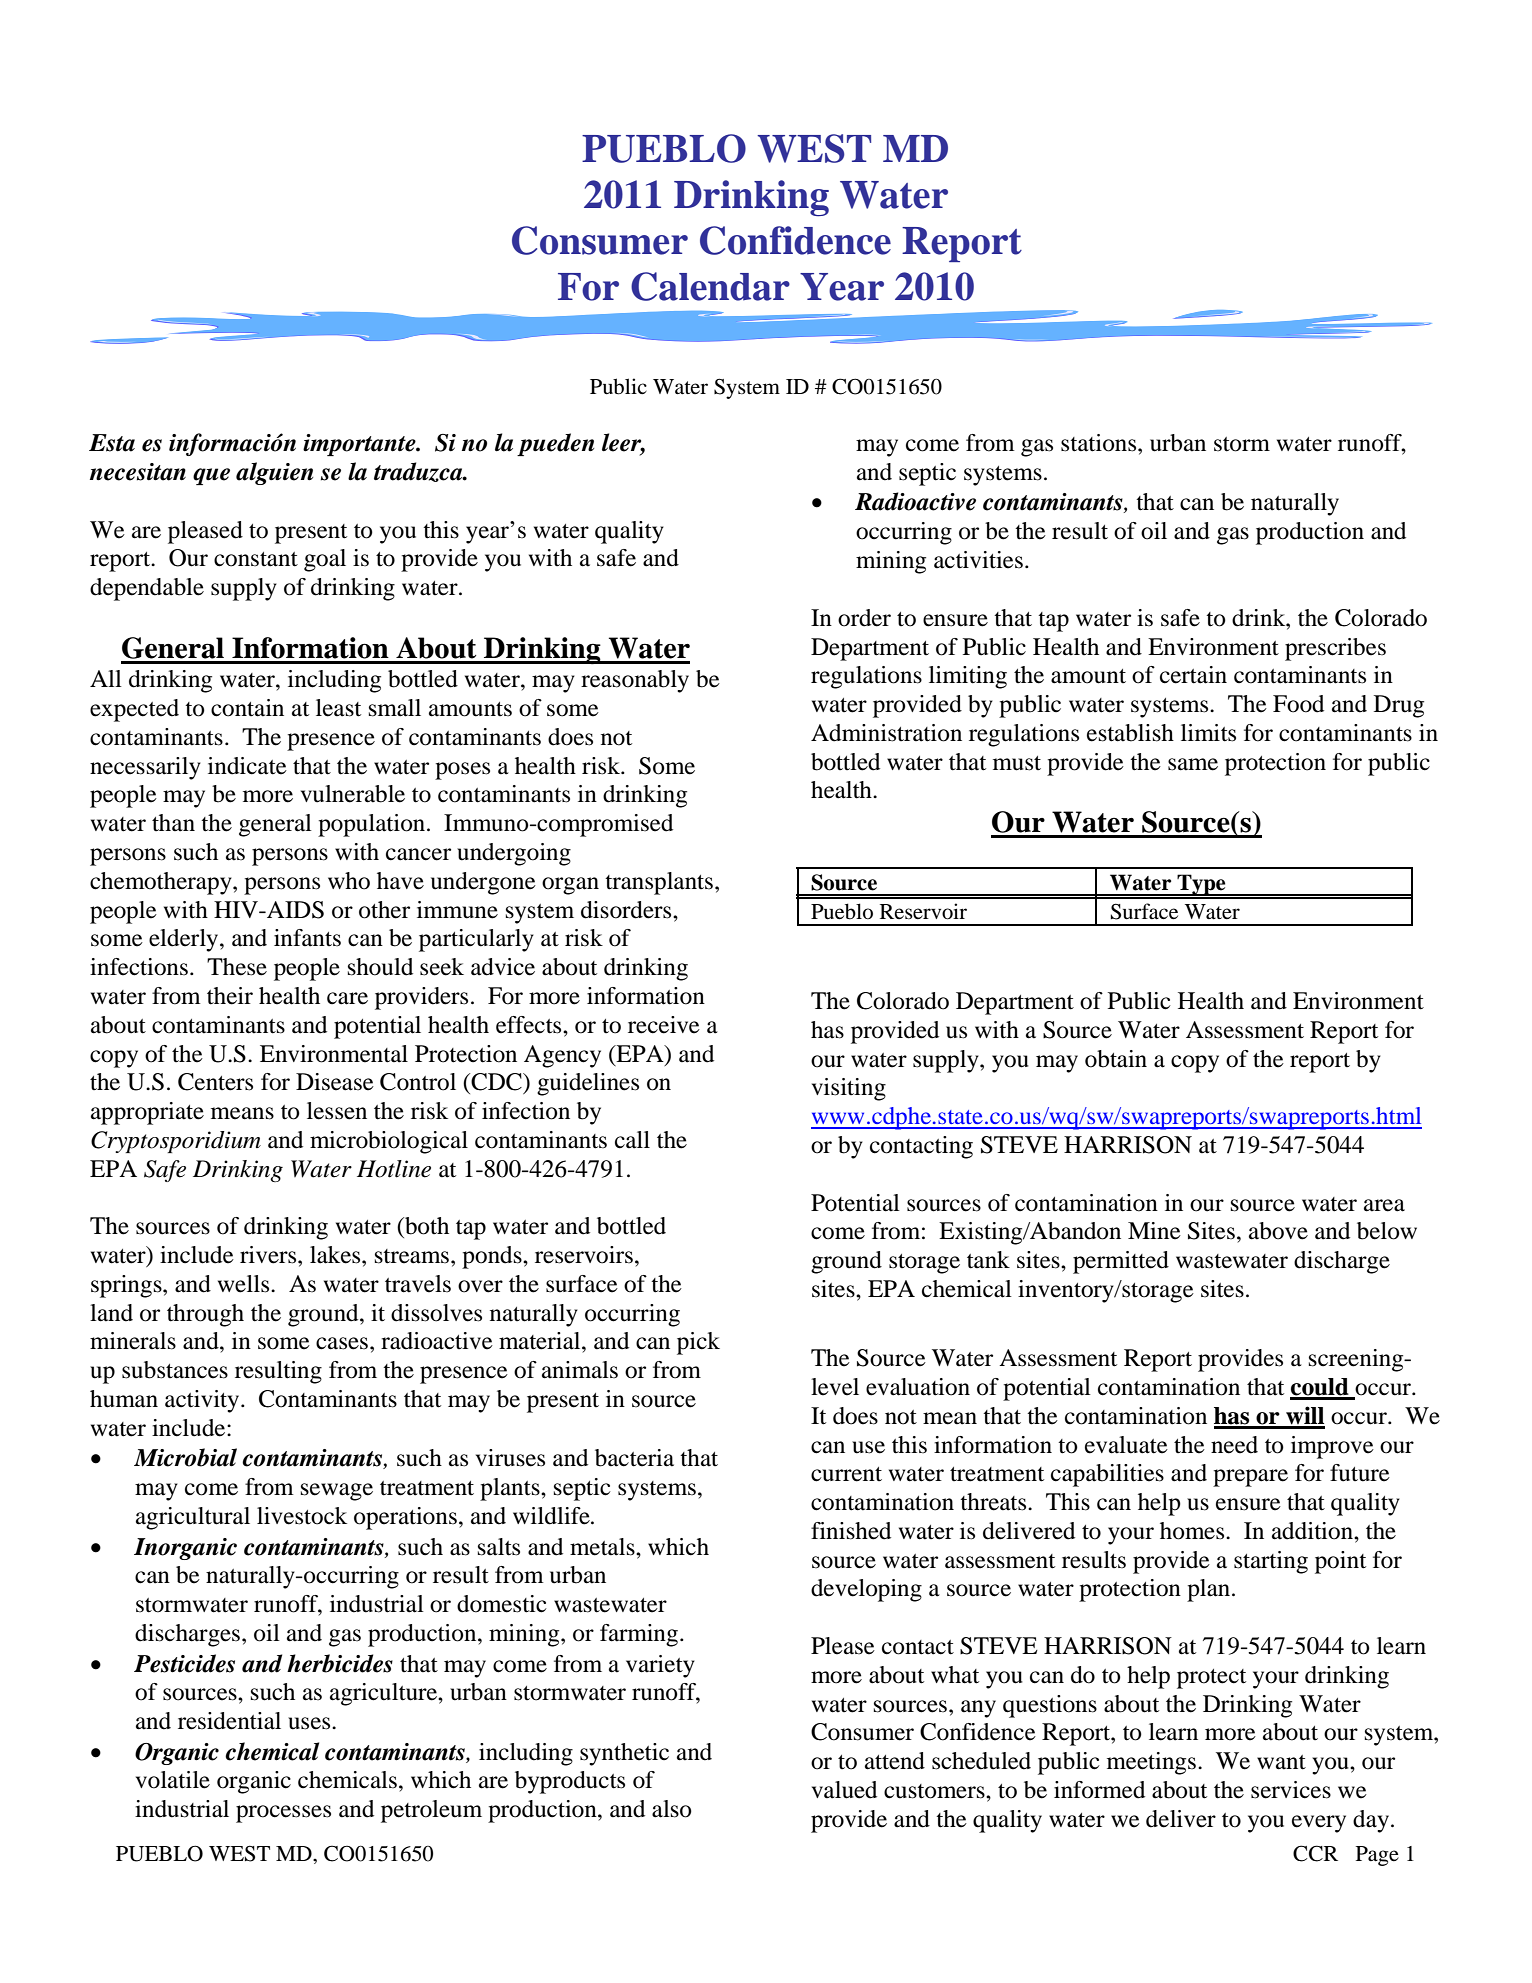 This image has height=1983, width=1532. What do you see at coordinates (1100, 443) in the image?
I see `stations` at bounding box center [1100, 443].
